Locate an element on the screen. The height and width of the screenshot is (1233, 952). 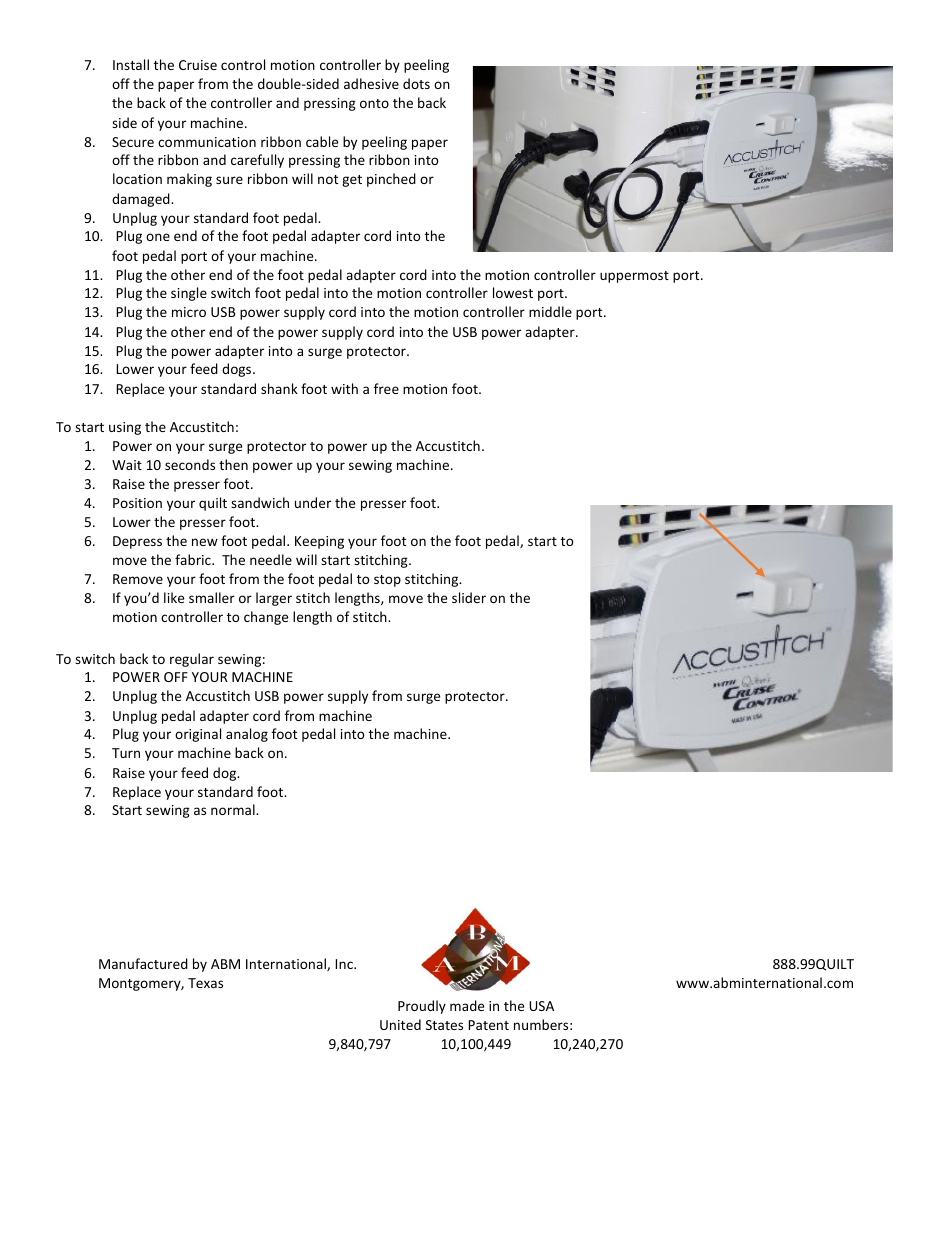
regular is located at coordinates (192, 660).
